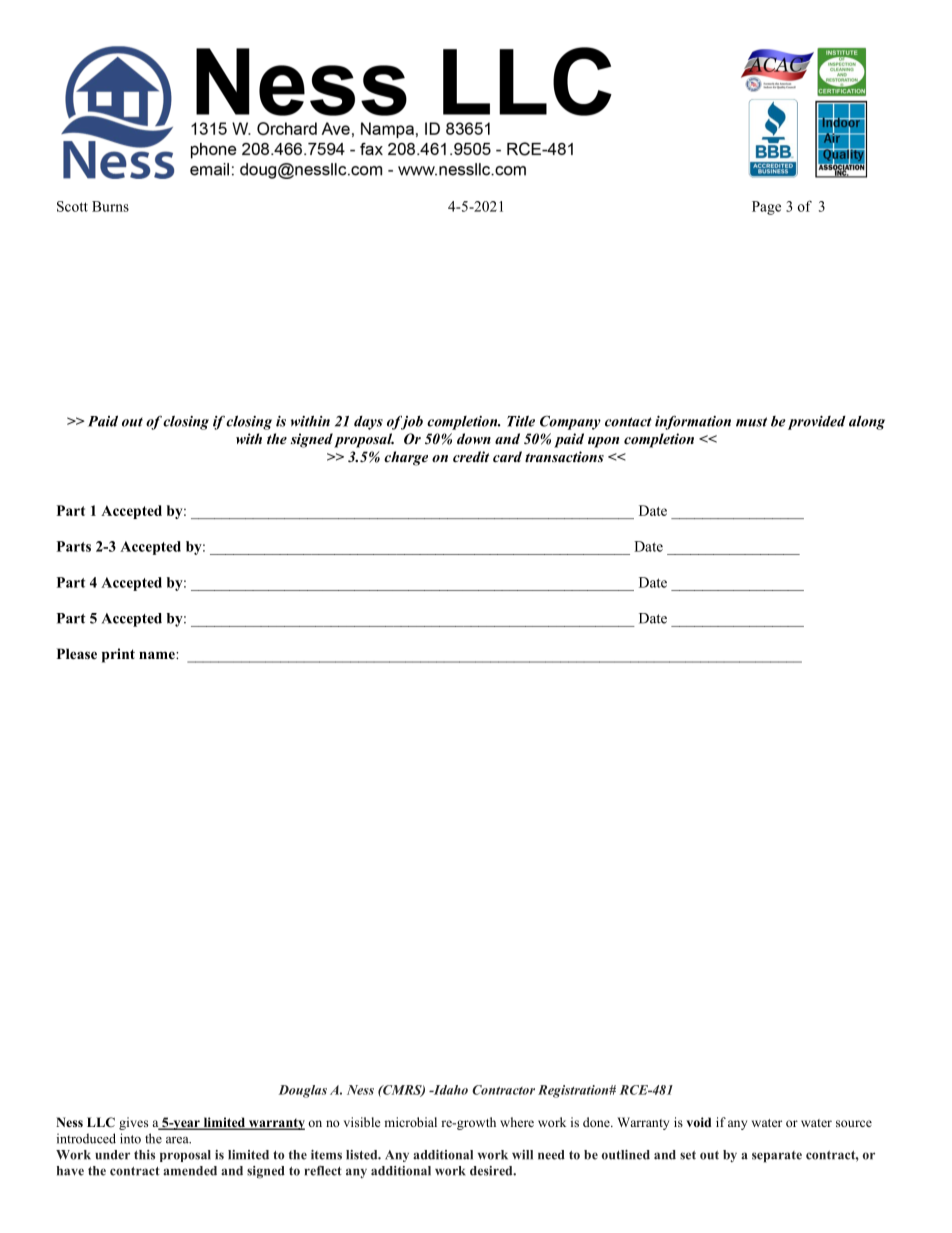 The image size is (952, 1233). I want to click on this, so click(144, 1155).
